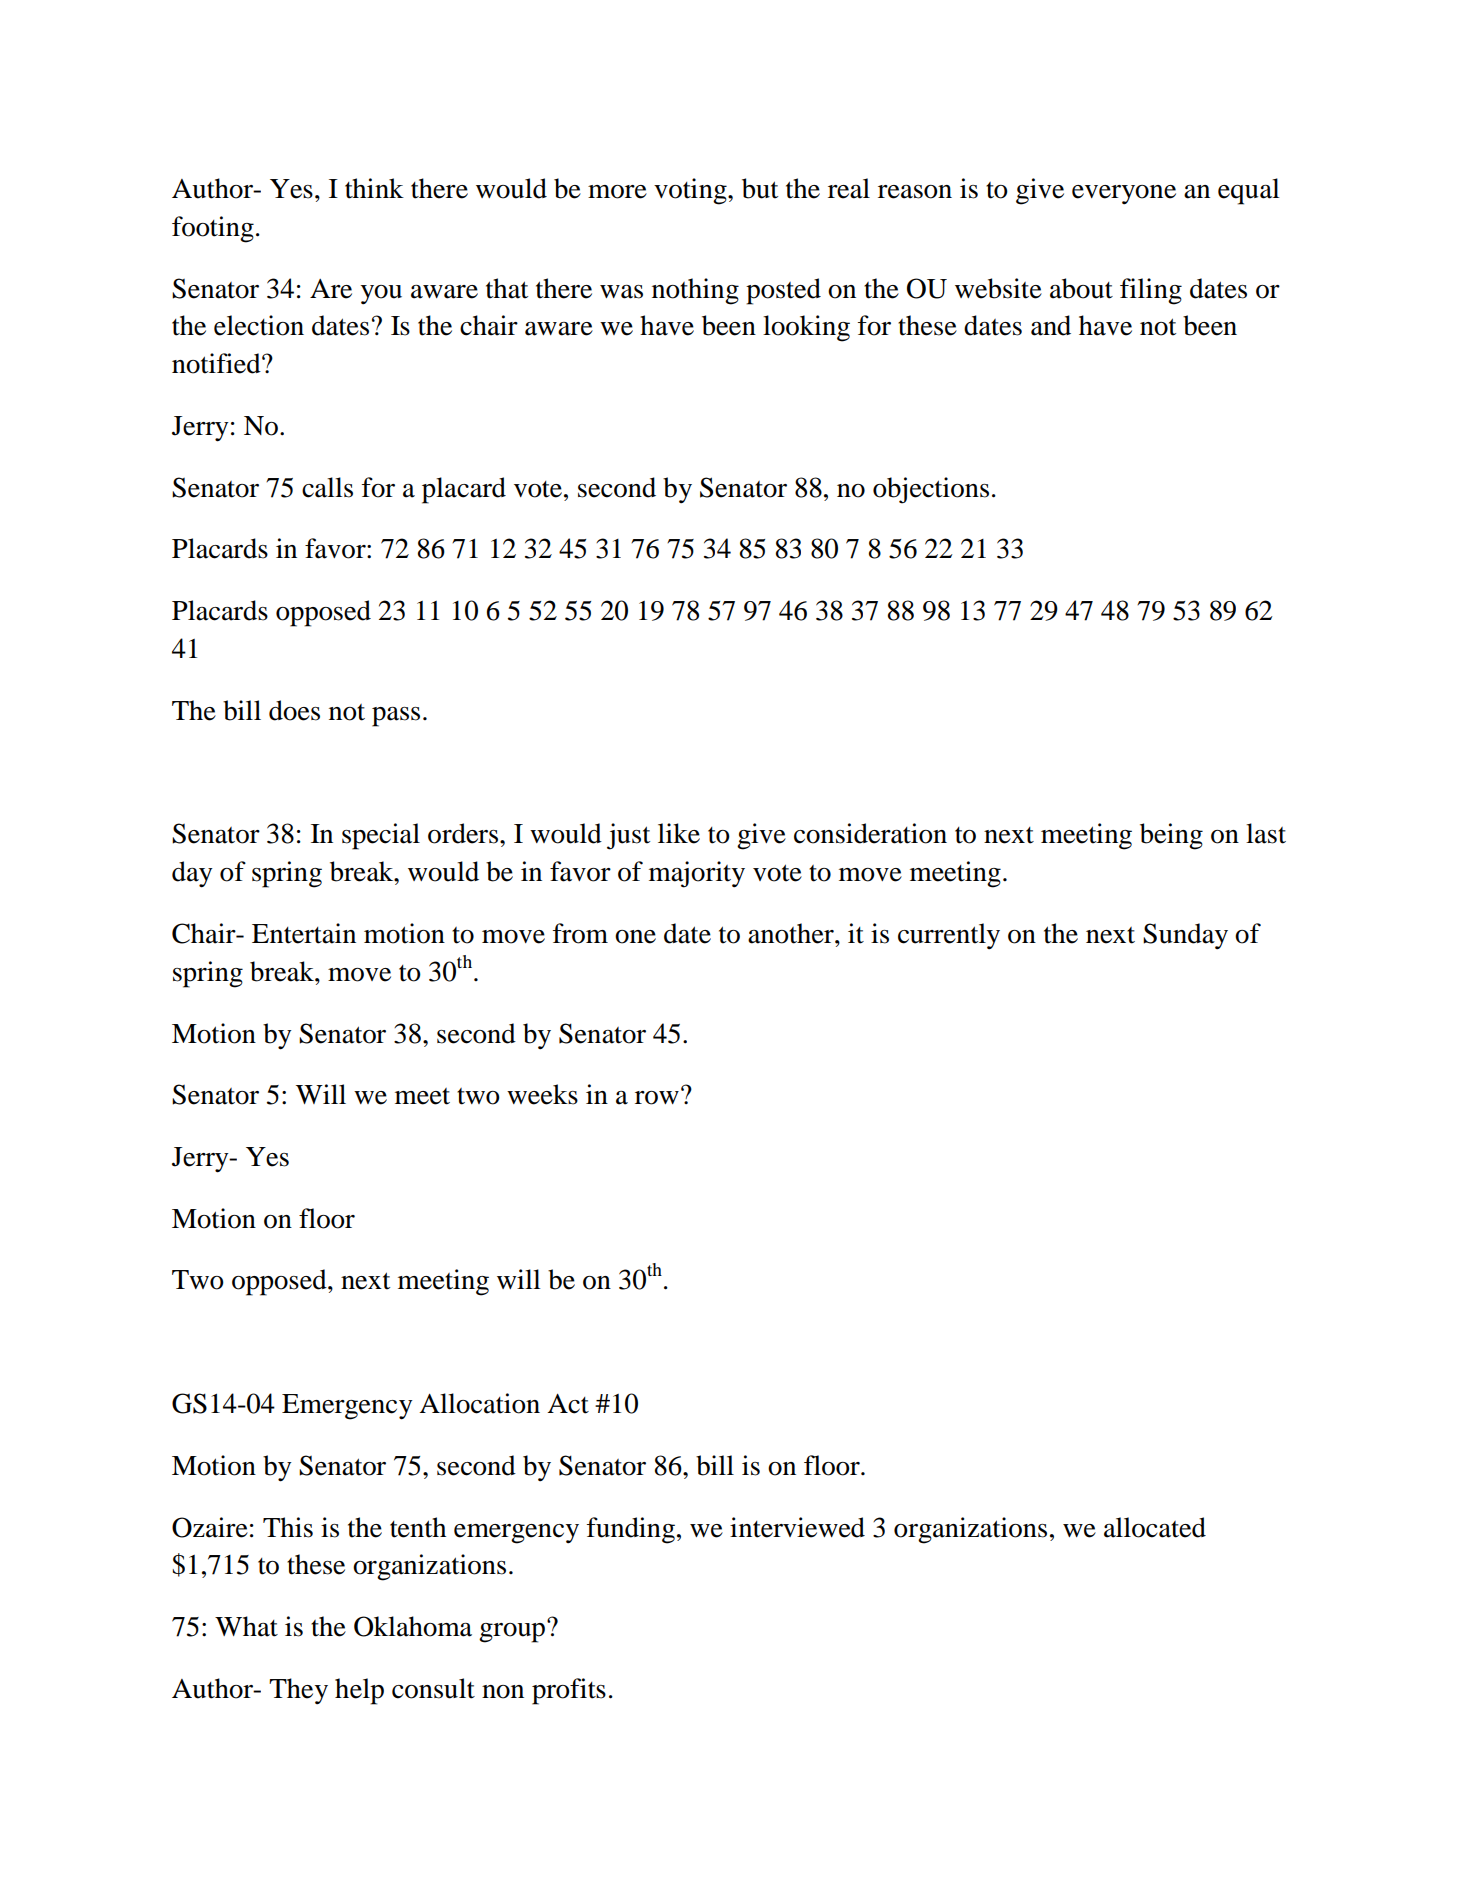 The width and height of the document is (1460, 1890). I want to click on think, so click(374, 188).
